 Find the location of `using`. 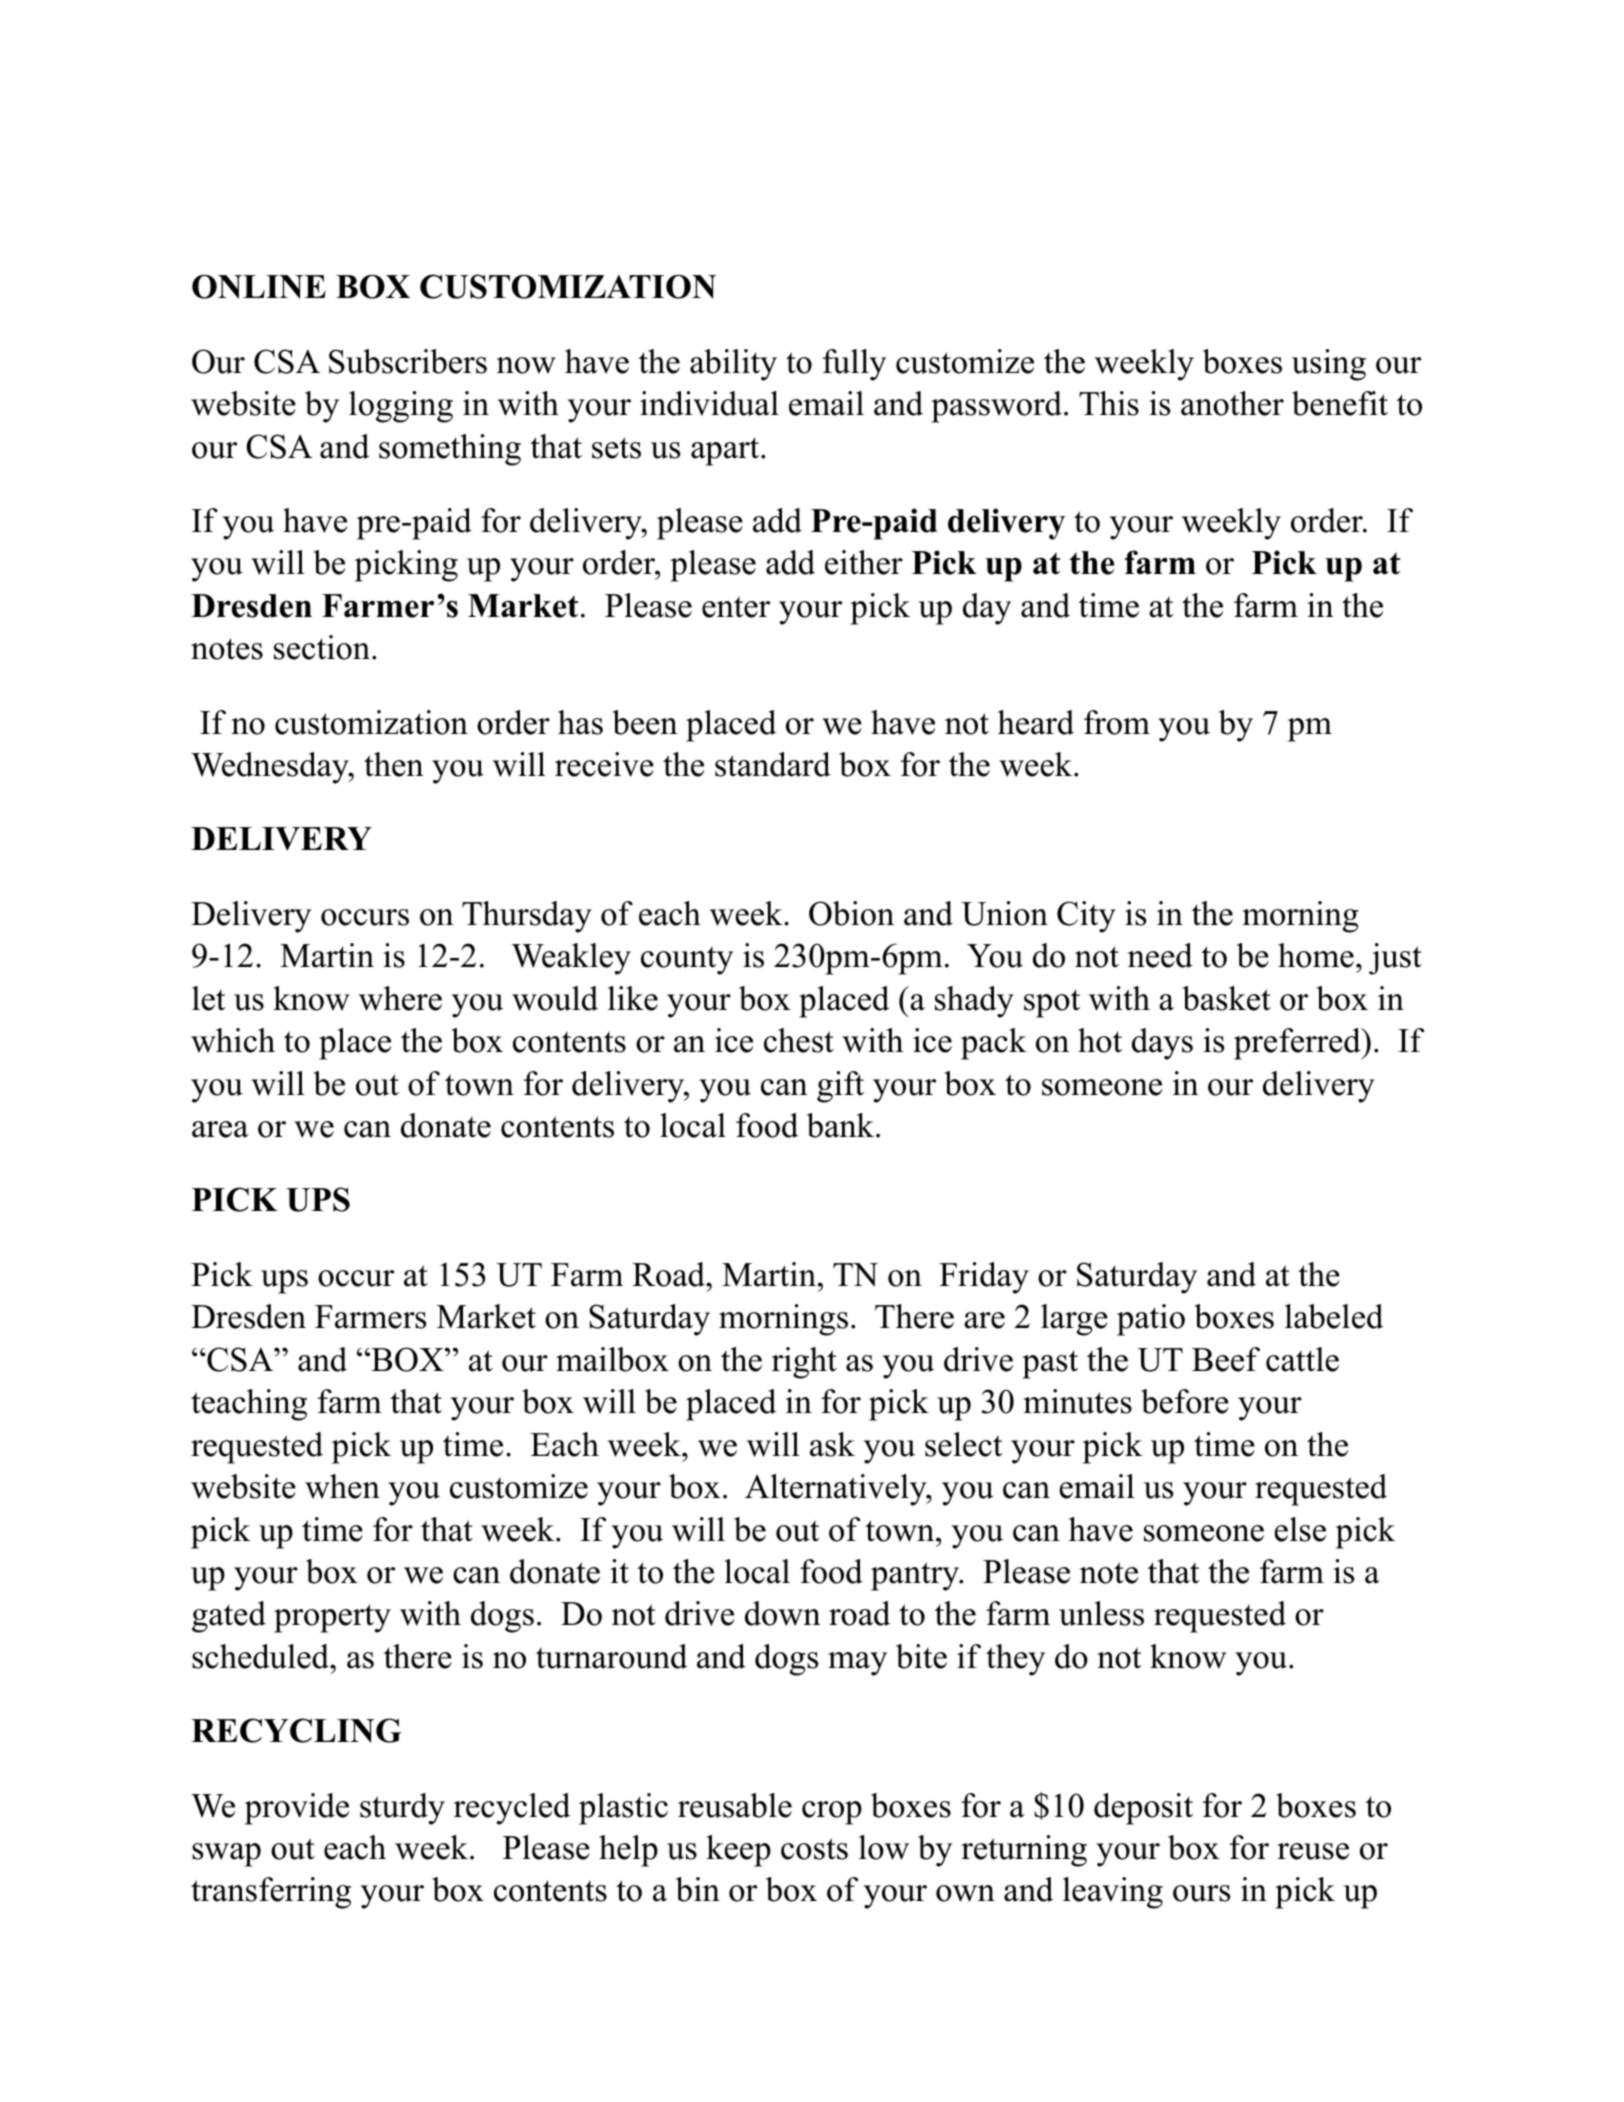

using is located at coordinates (1329, 365).
